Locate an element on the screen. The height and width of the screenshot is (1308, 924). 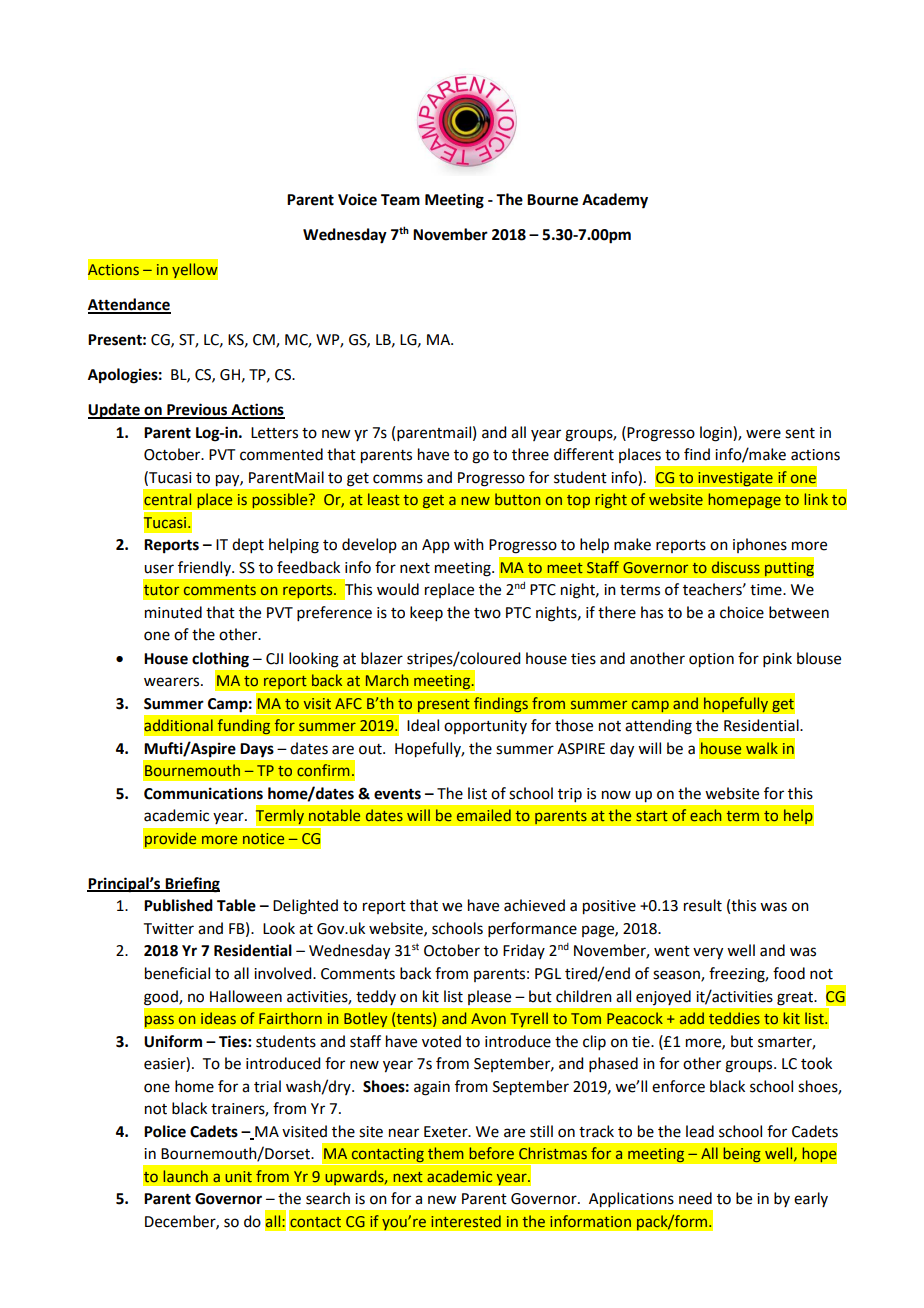
three is located at coordinates (530, 454).
